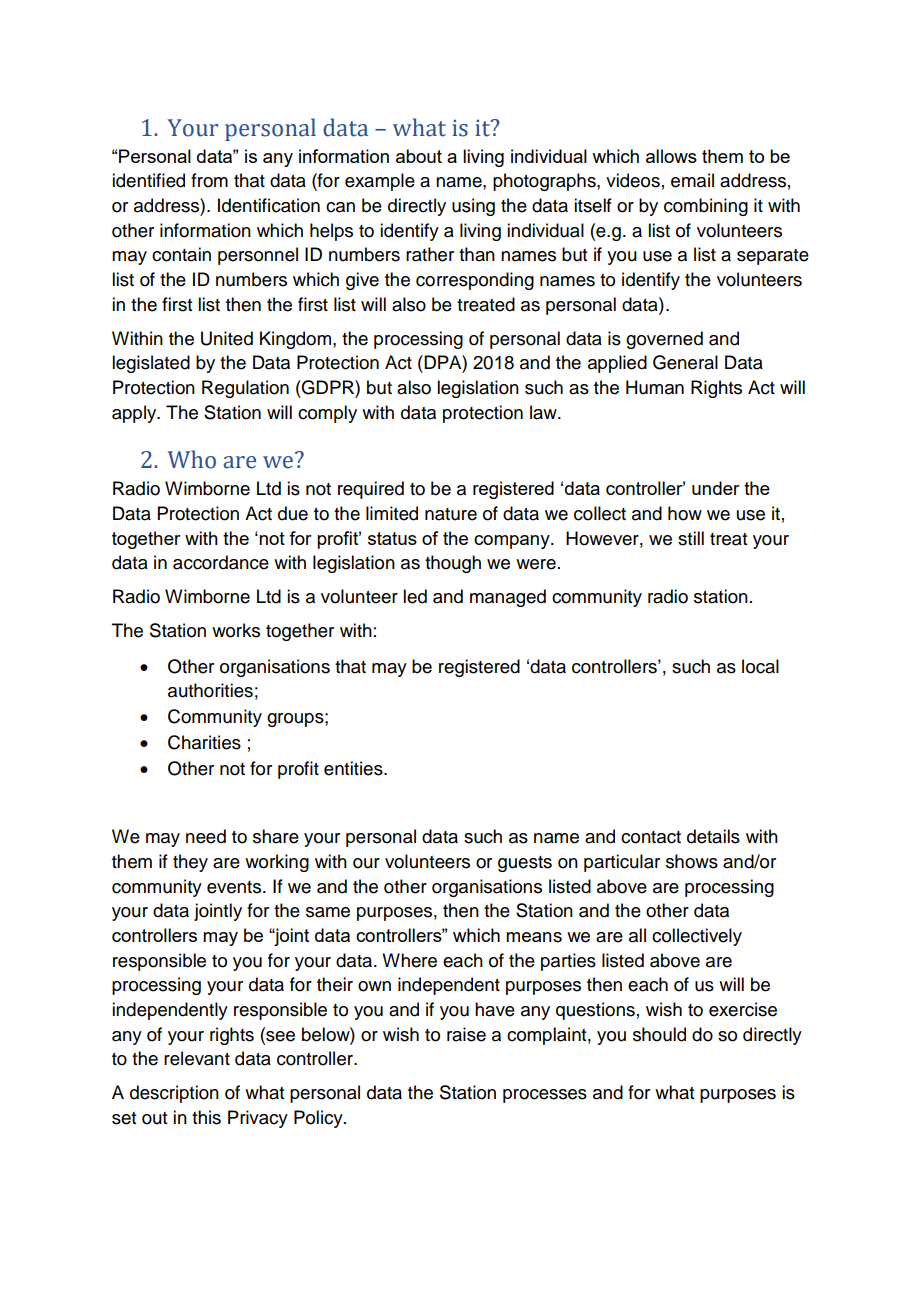 This image has height=1308, width=924. Describe the element at coordinates (174, 1094) in the image. I see `description` at that location.
